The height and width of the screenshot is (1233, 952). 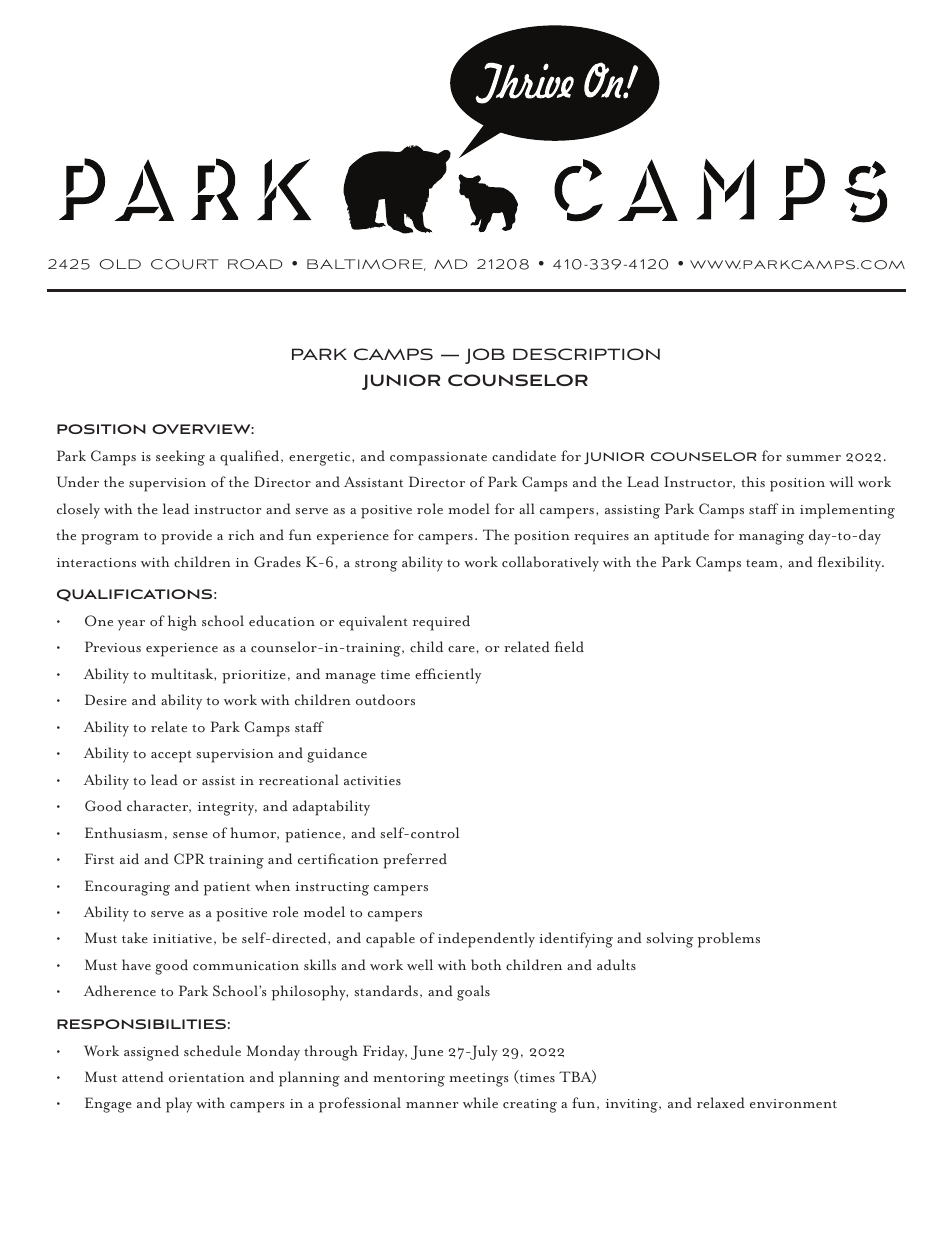 What do you see at coordinates (106, 700) in the screenshot?
I see `Desire` at bounding box center [106, 700].
